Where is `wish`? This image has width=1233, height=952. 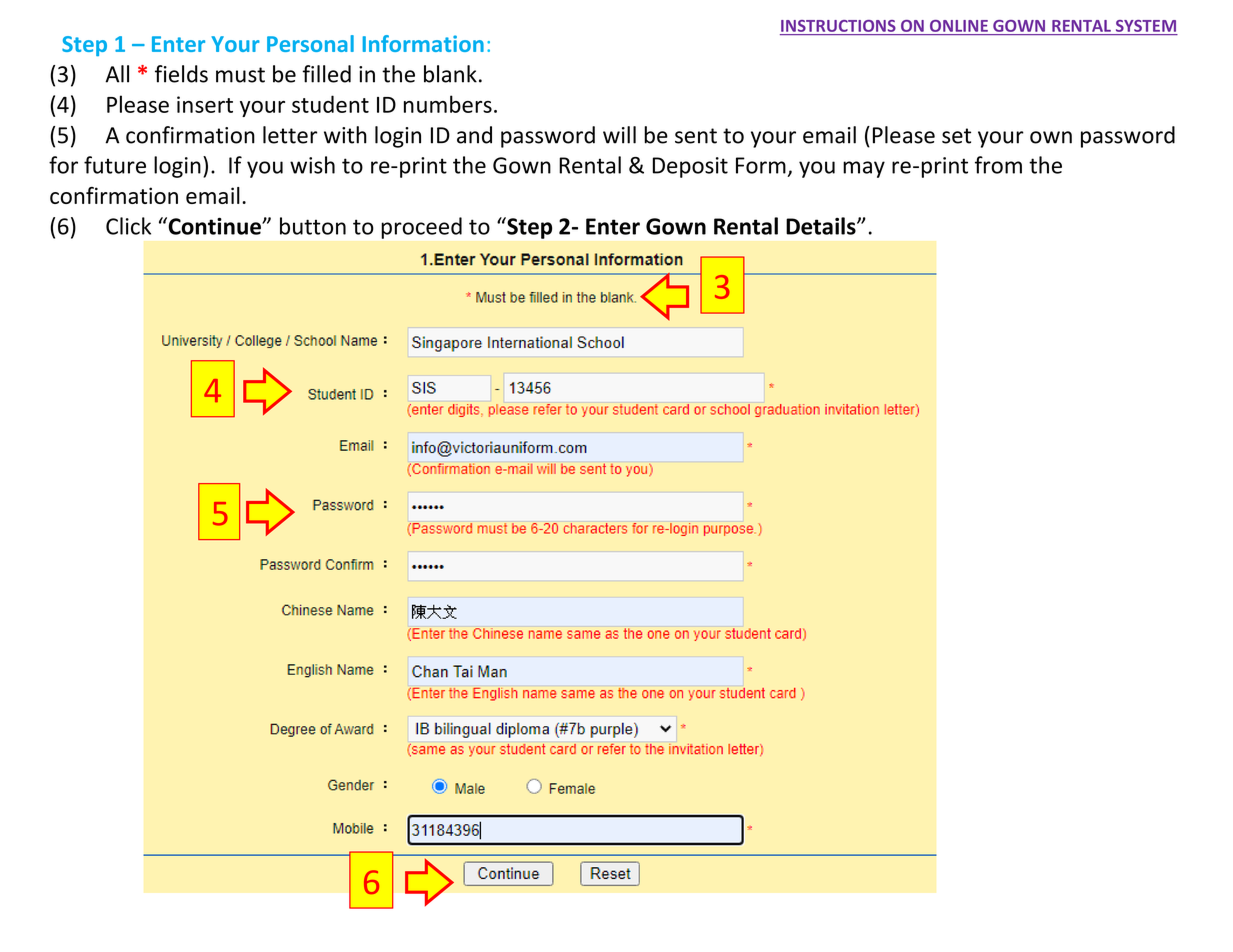 wish is located at coordinates (312, 165).
